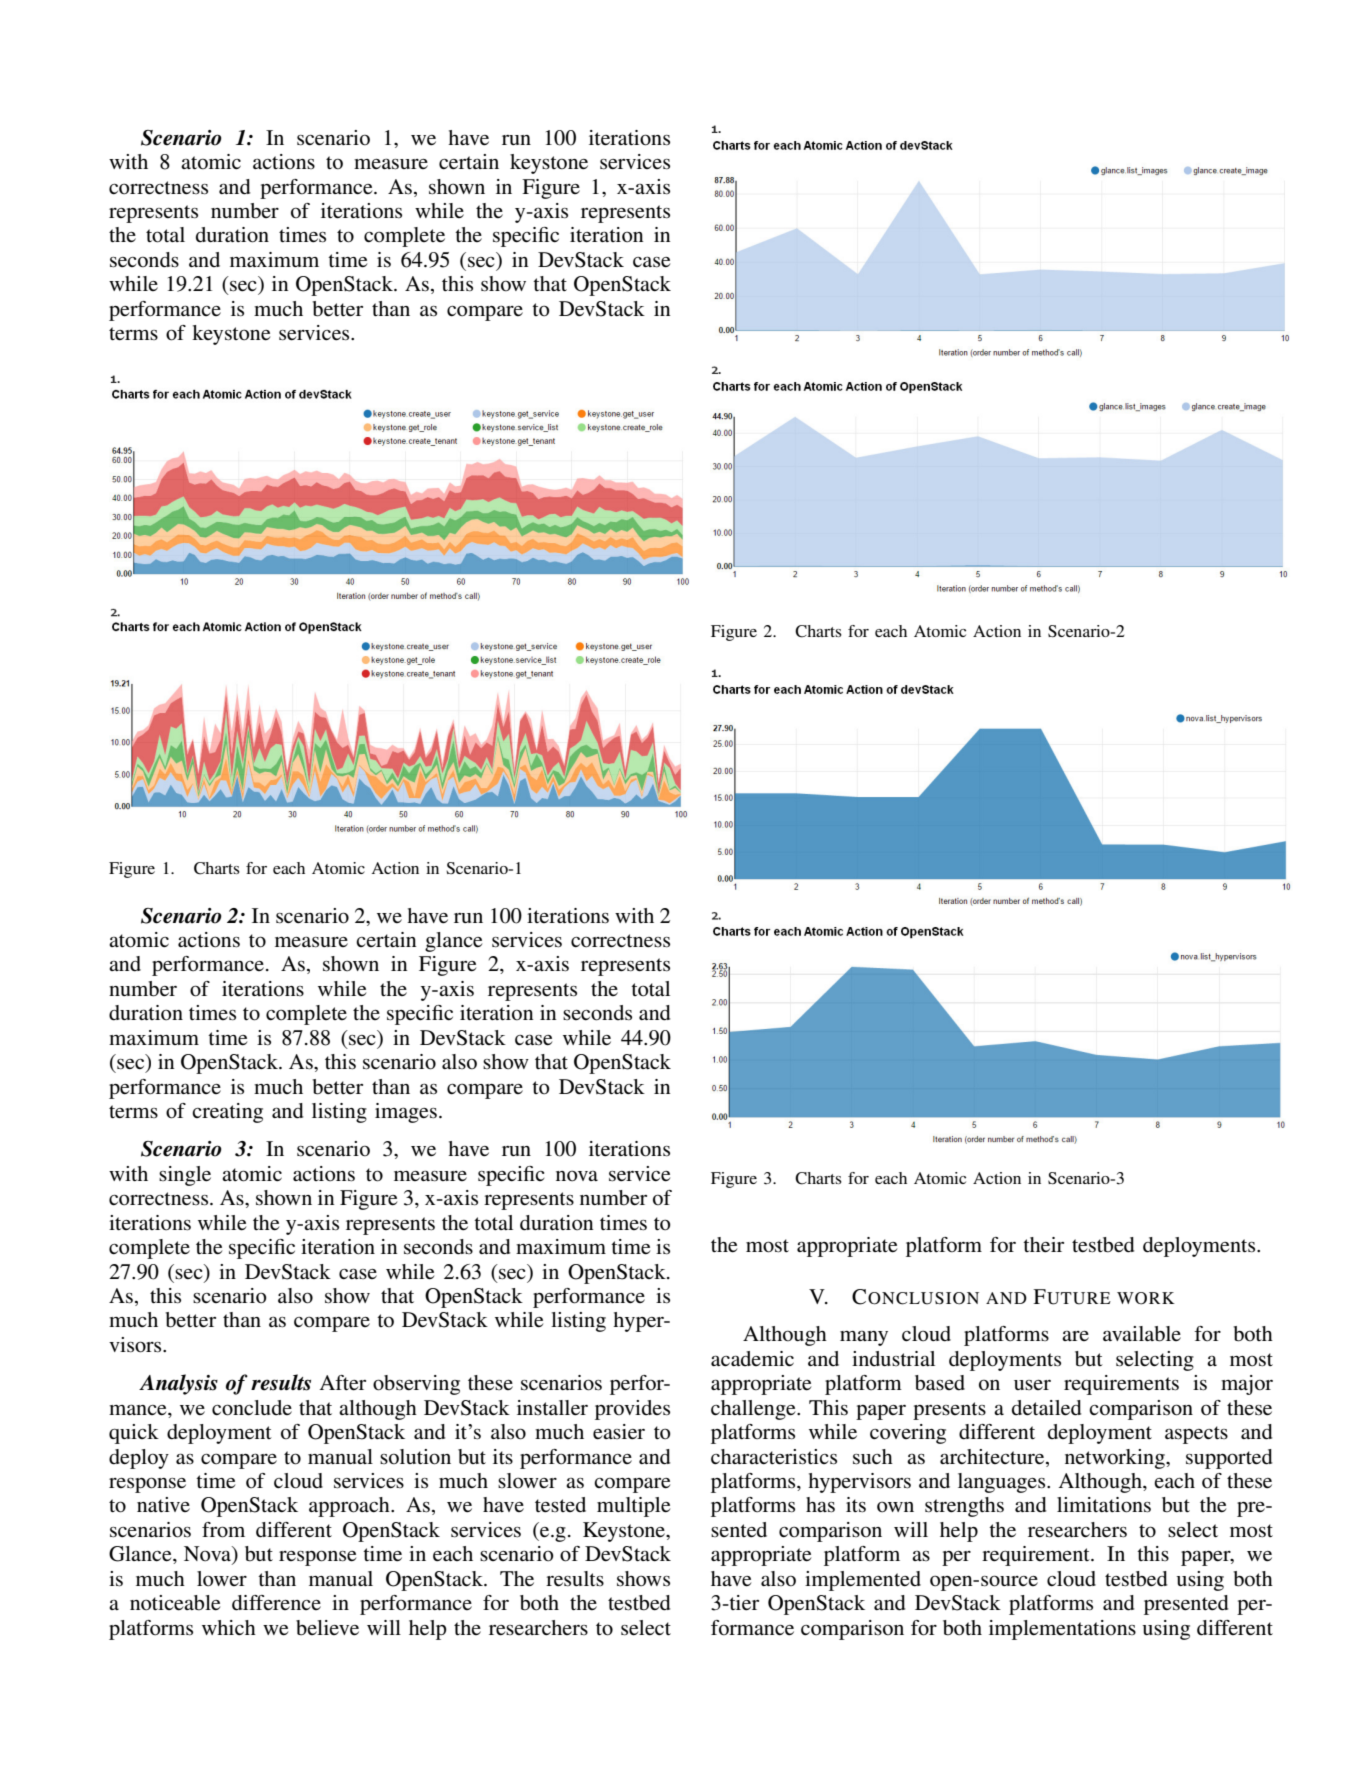 The width and height of the screenshot is (1364, 1765). What do you see at coordinates (276, 1603) in the screenshot?
I see `difference` at bounding box center [276, 1603].
